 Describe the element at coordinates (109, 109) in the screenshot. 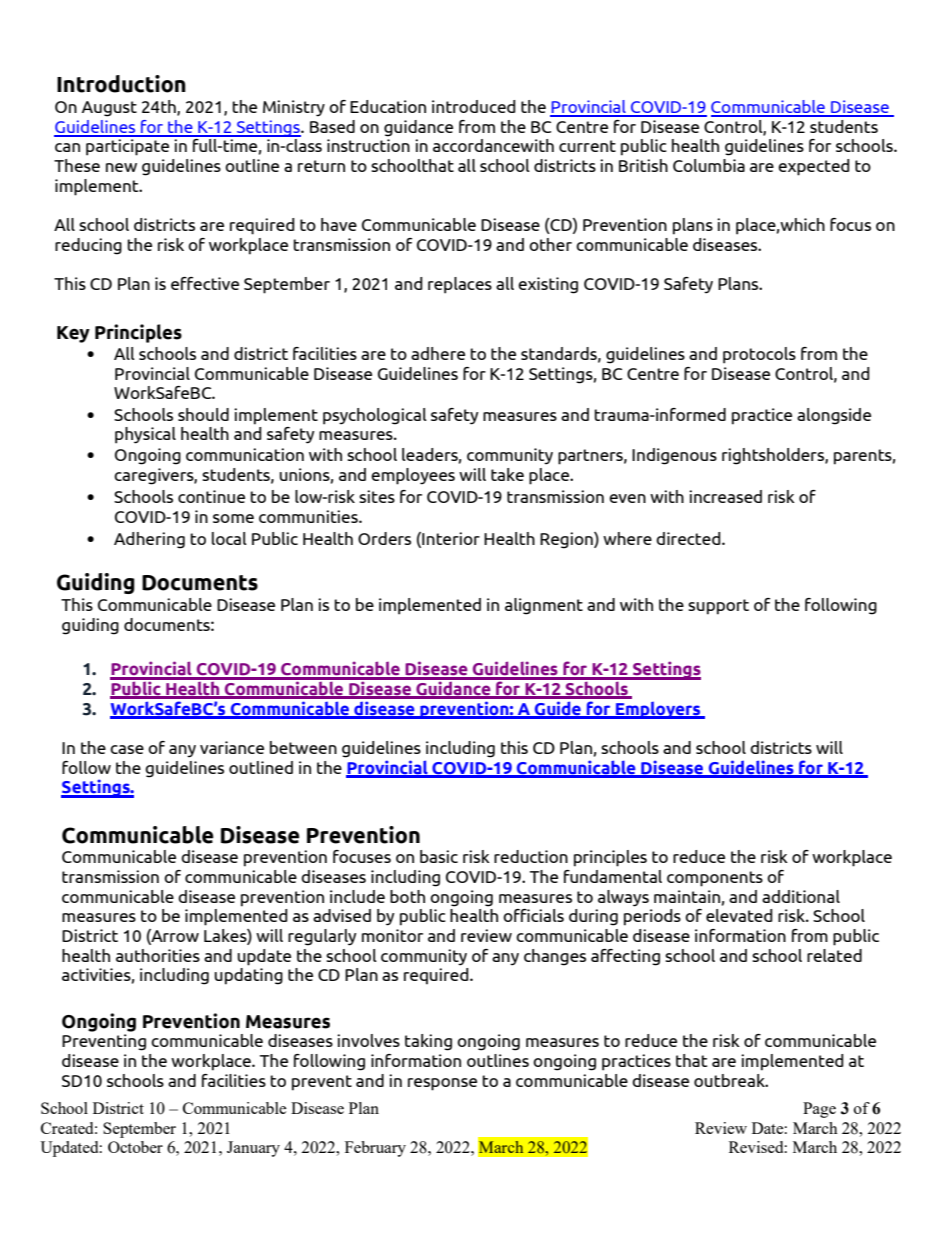

I see `August` at that location.
